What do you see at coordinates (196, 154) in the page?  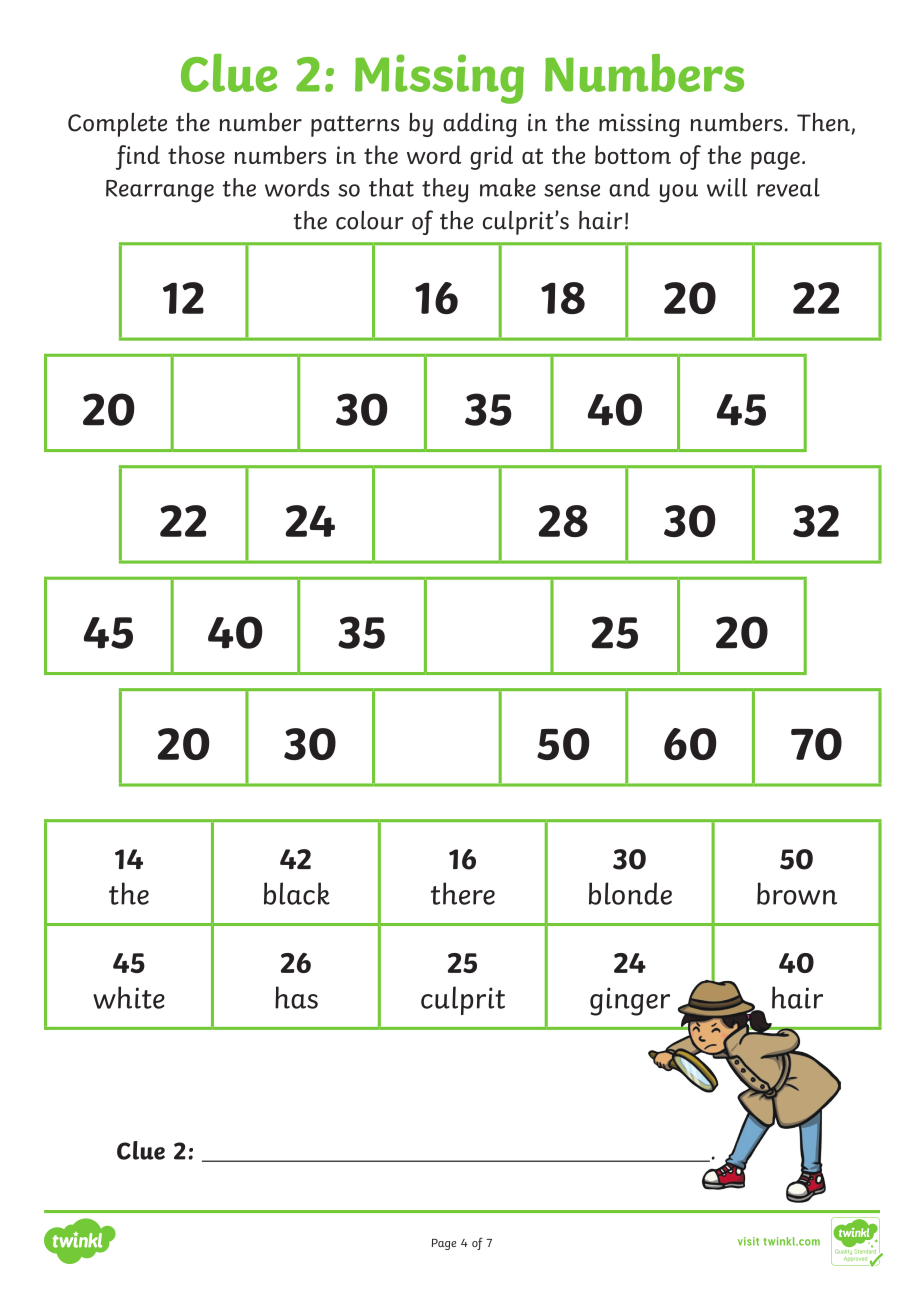 I see `those` at bounding box center [196, 154].
